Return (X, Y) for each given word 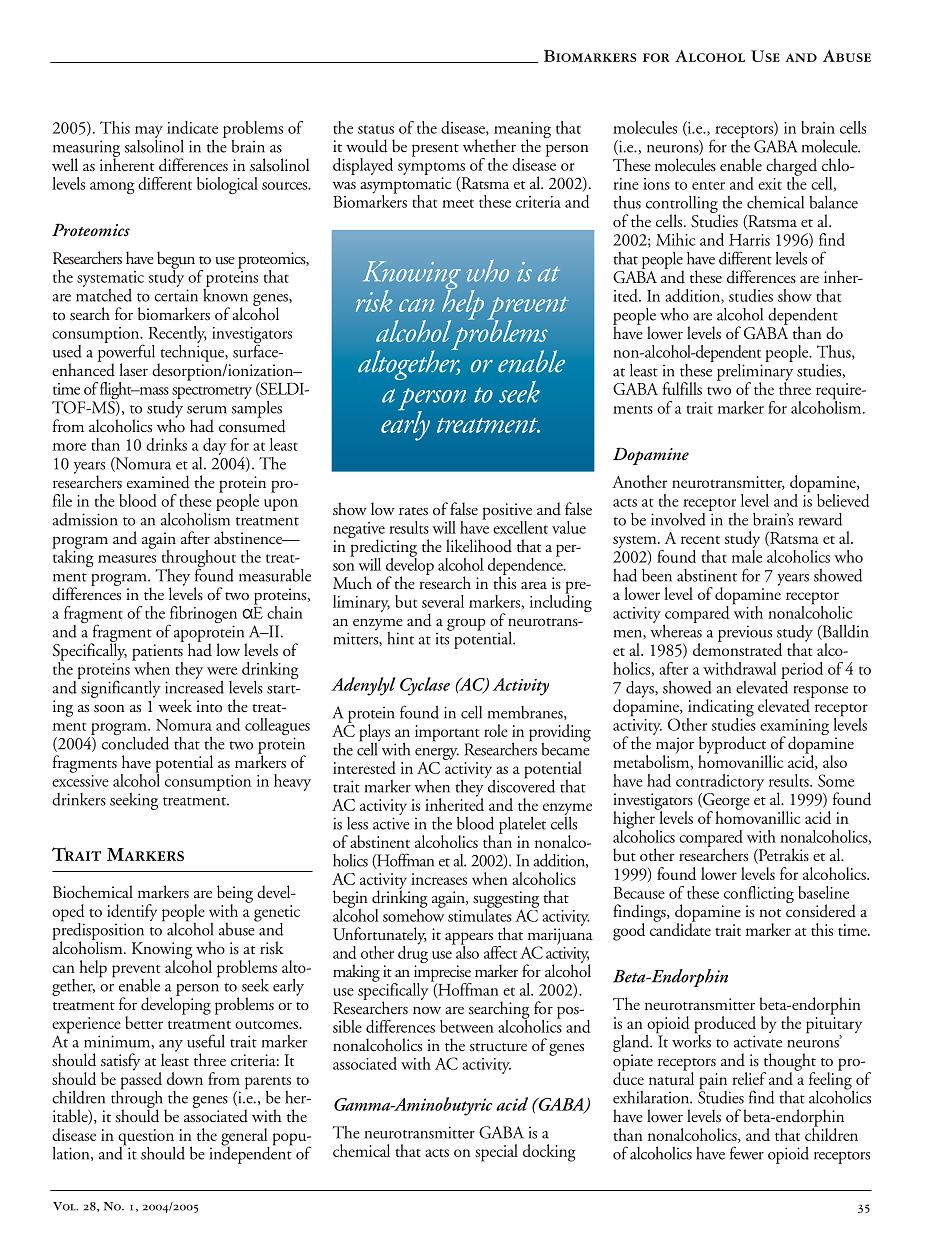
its (444, 637)
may (149, 132)
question (146, 1138)
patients (157, 653)
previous (745, 633)
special (496, 1153)
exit (770, 184)
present (435, 150)
